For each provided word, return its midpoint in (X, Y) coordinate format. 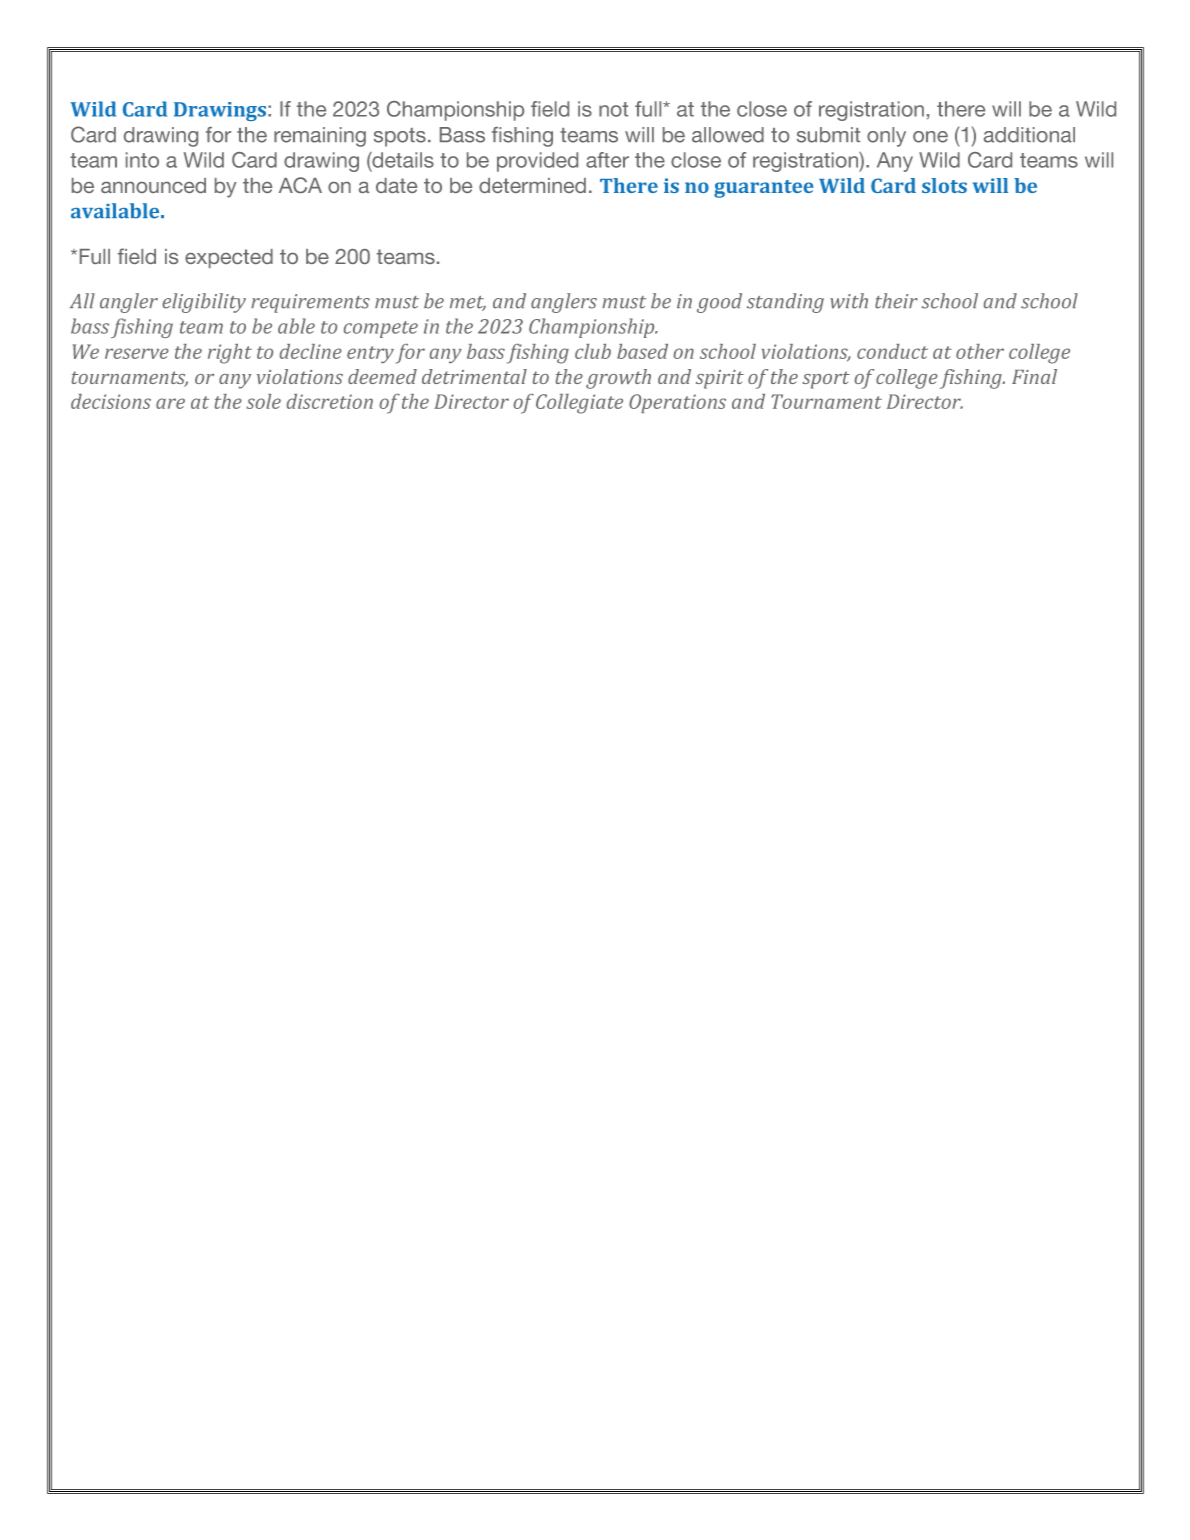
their (896, 301)
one (930, 137)
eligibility (204, 303)
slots (944, 185)
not (613, 109)
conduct (892, 351)
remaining (320, 137)
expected (229, 258)
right (230, 354)
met (468, 303)
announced (153, 185)
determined (532, 185)
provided (537, 162)
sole (264, 401)
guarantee (764, 189)
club (593, 351)
